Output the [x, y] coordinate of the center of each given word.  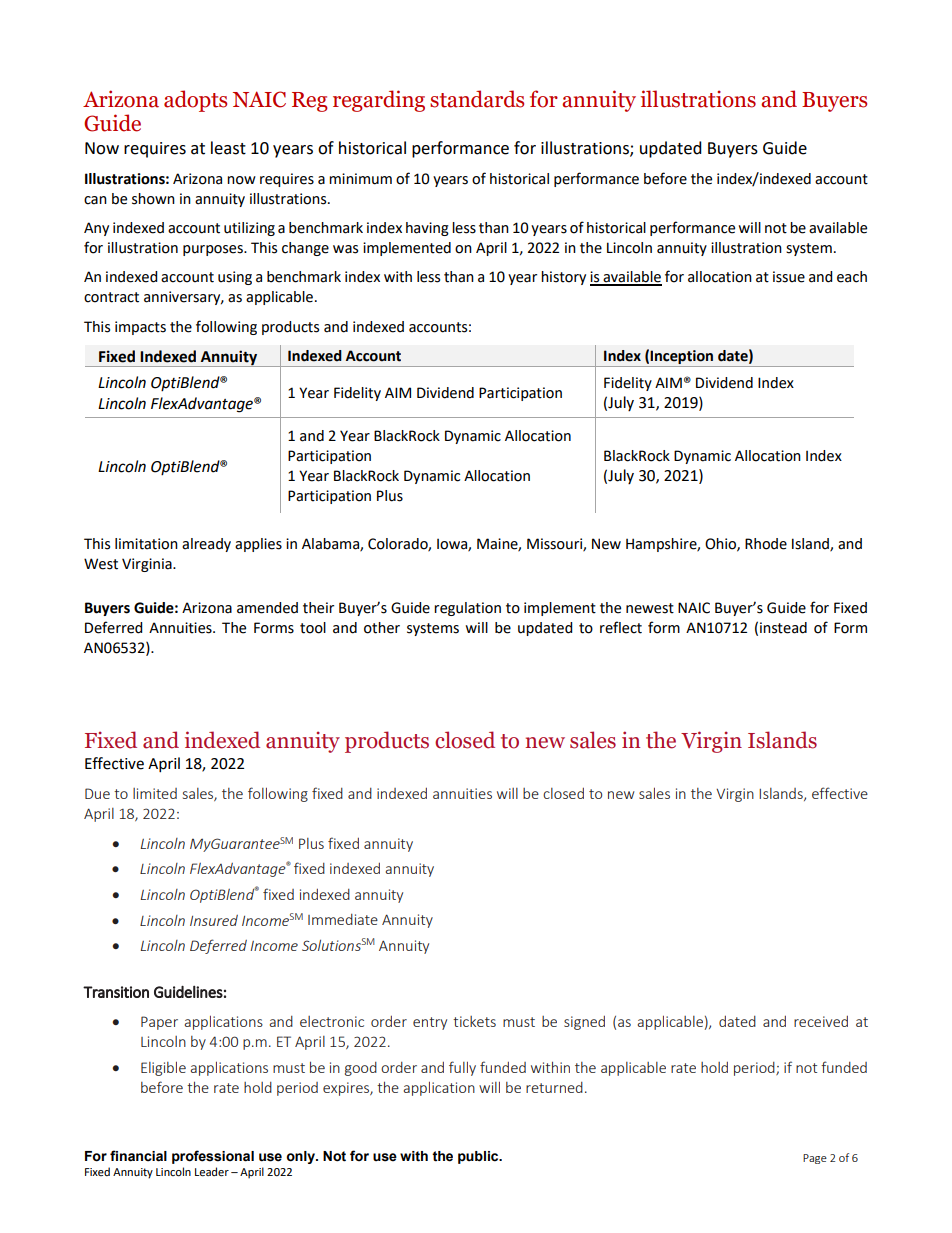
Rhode [766, 544]
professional [213, 1157]
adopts [195, 101]
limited [155, 793]
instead [783, 628]
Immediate [343, 919]
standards [477, 99]
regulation [467, 609]
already [206, 545]
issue [789, 277]
